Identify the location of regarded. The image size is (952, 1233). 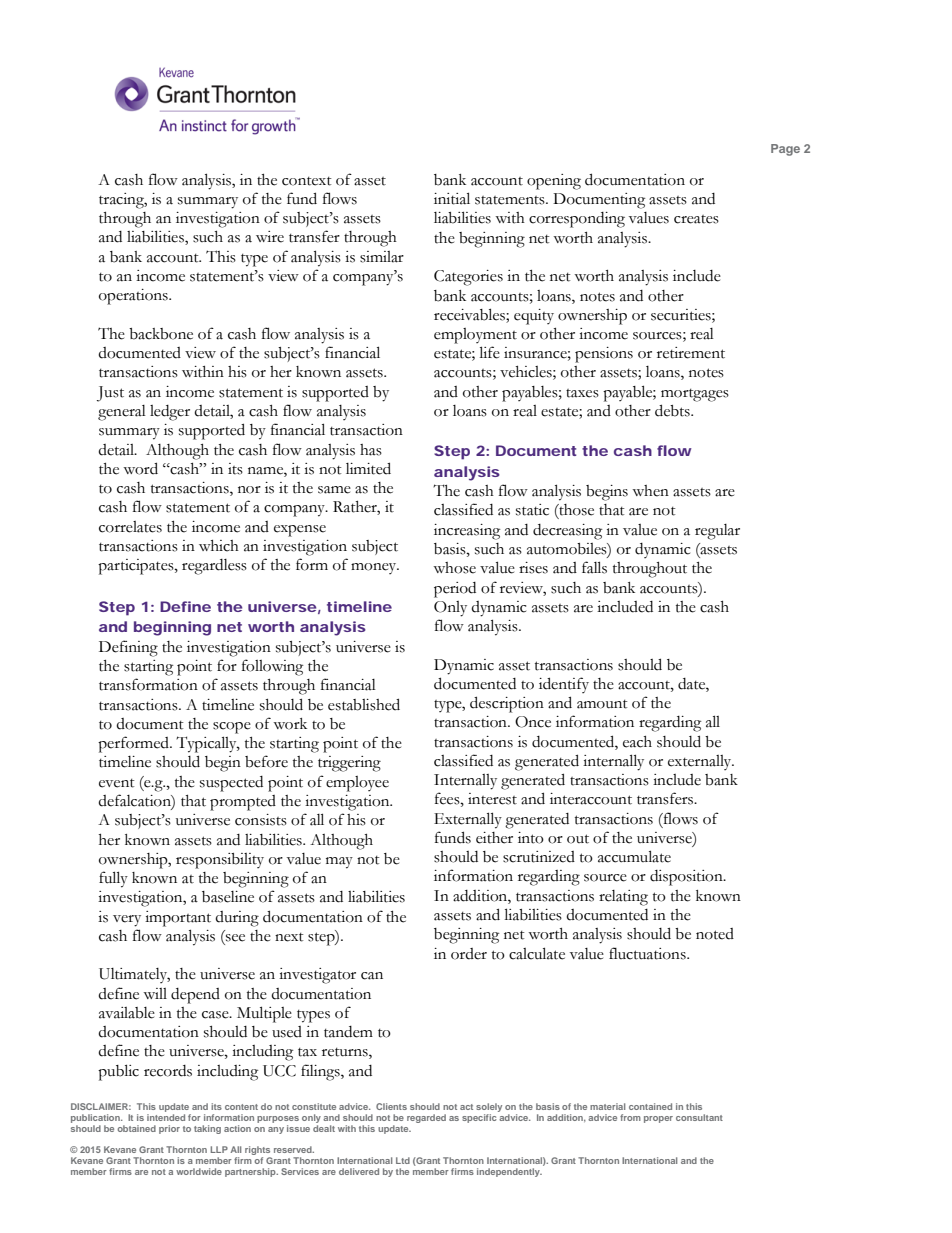
(426, 1118).
